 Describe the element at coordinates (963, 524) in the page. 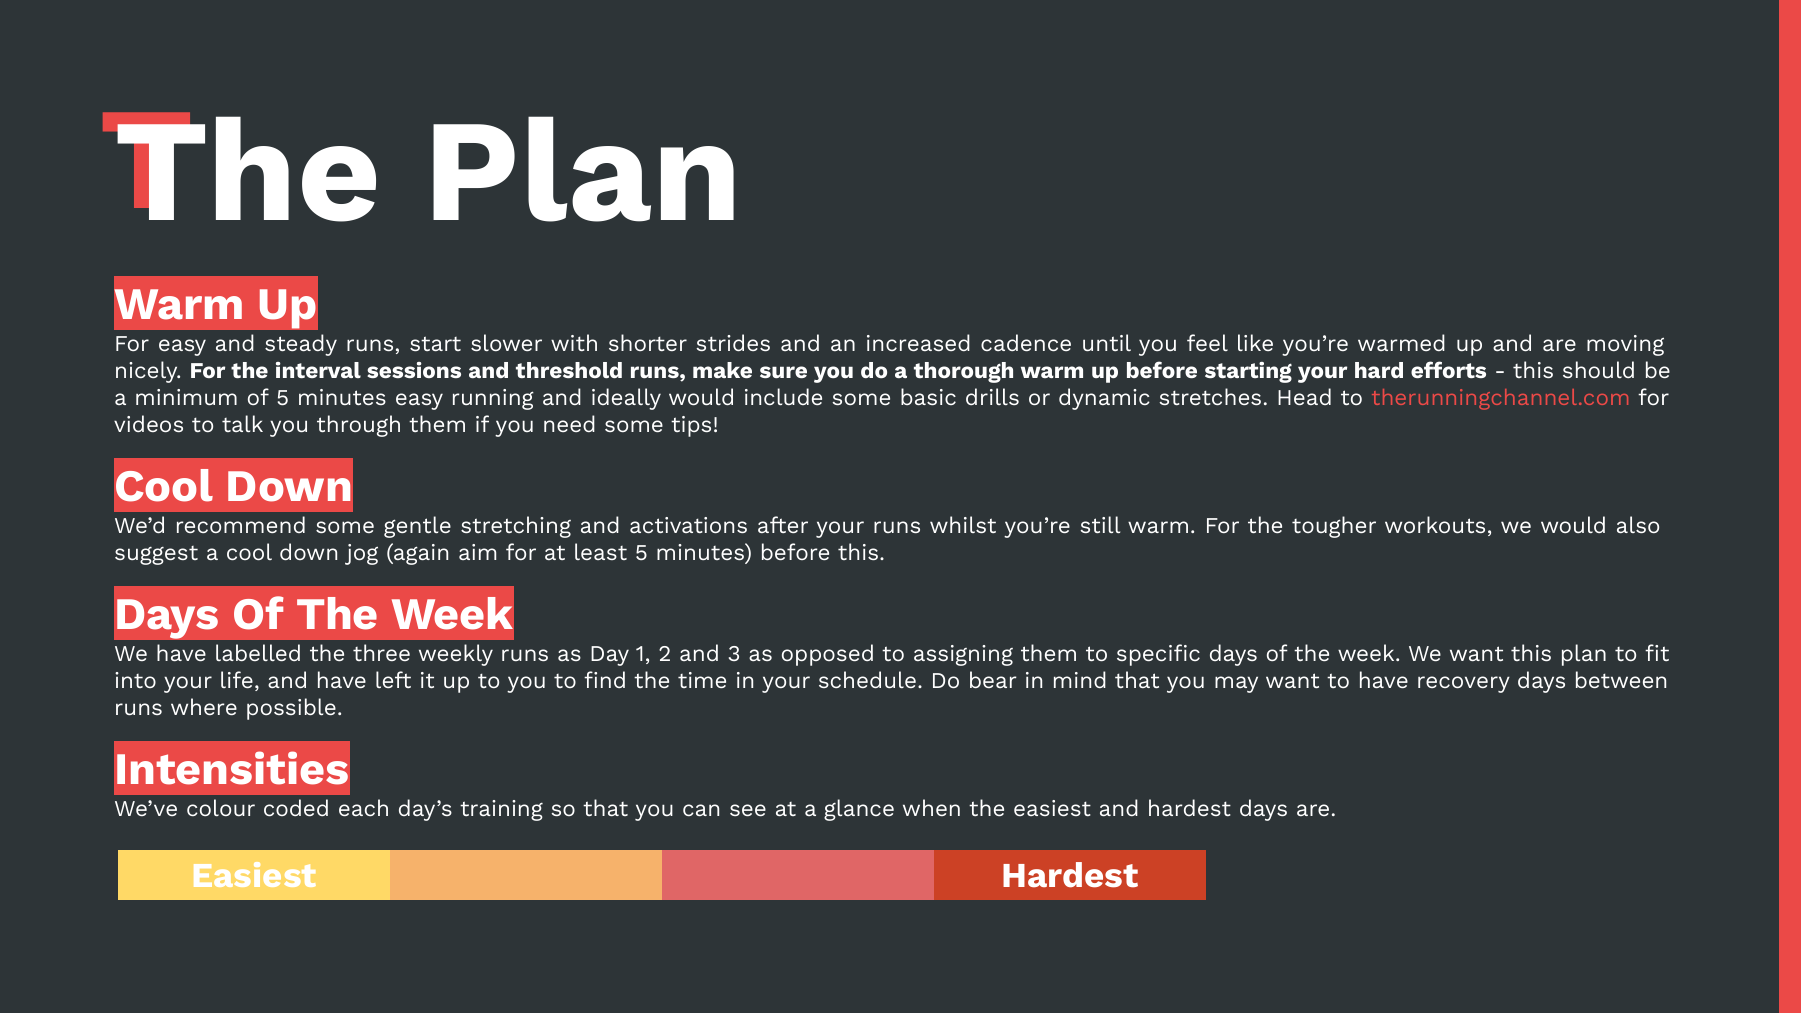

I see `whilst` at that location.
